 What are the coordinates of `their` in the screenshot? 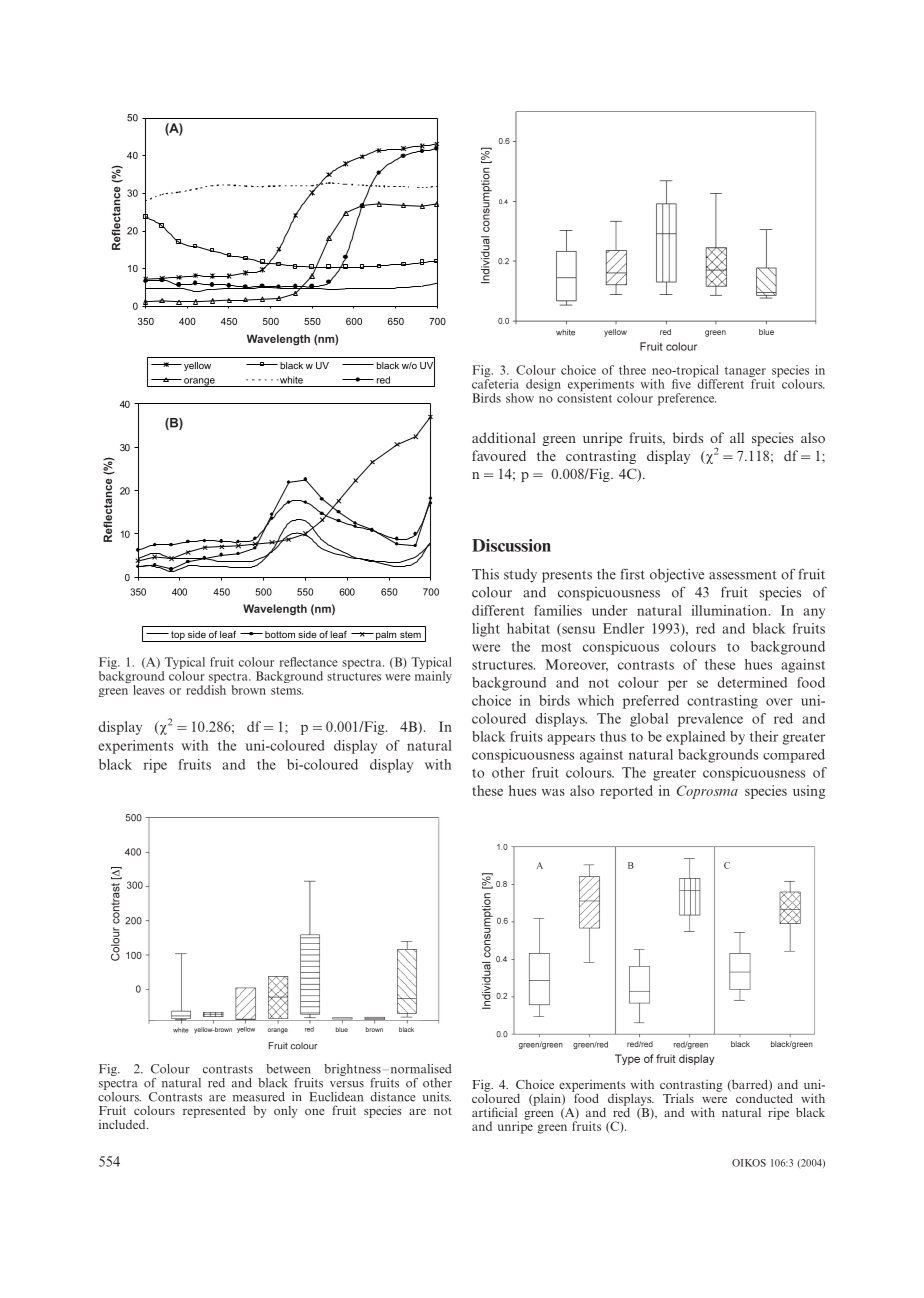 It's located at (764, 736).
